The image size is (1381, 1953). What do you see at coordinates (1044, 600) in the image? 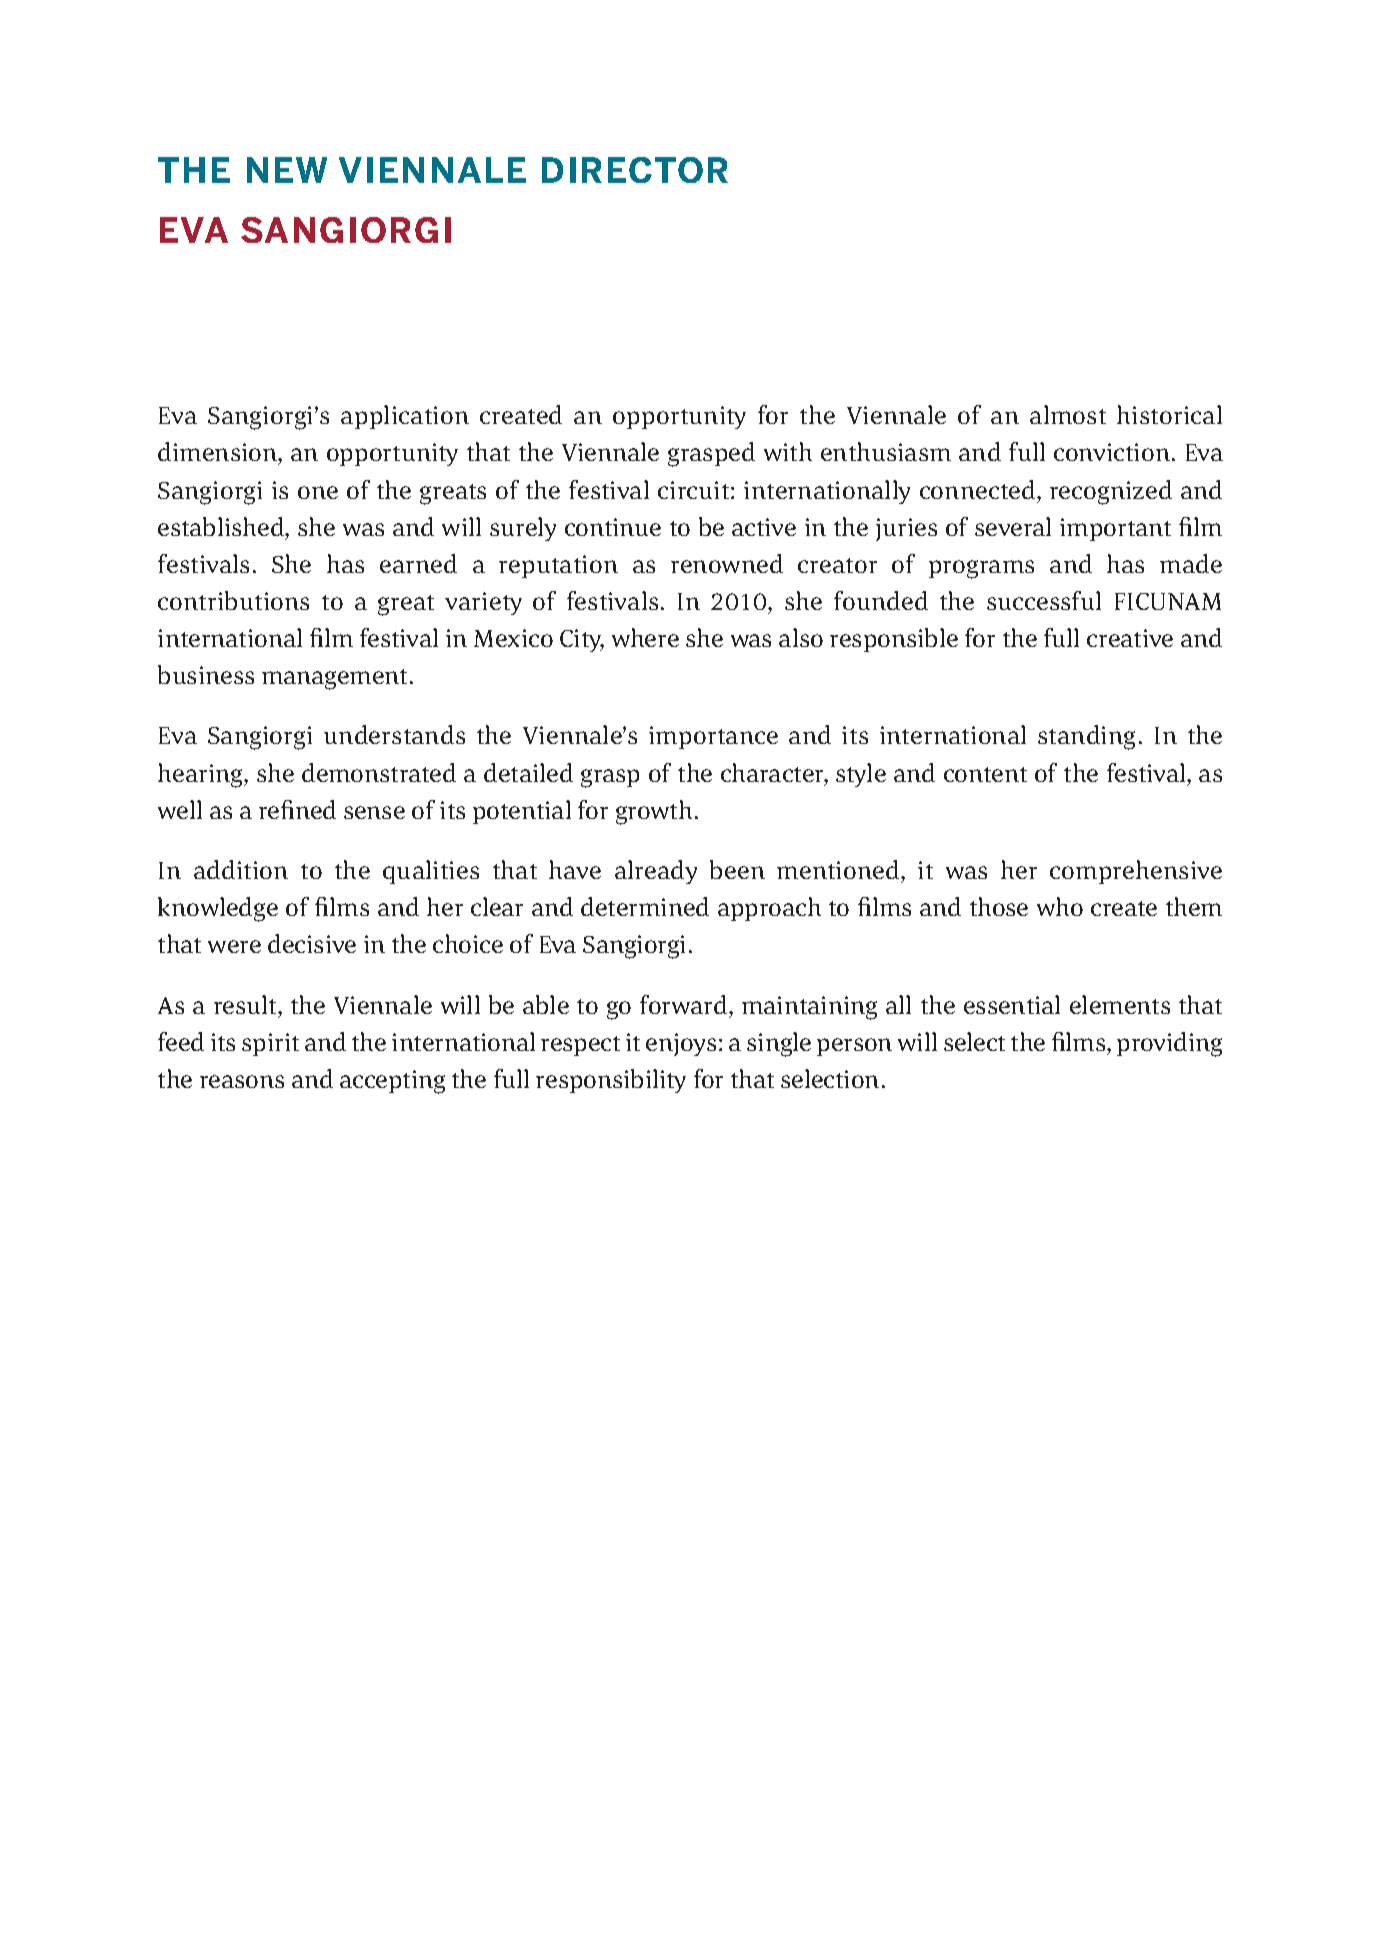
I see `successful` at bounding box center [1044, 600].
